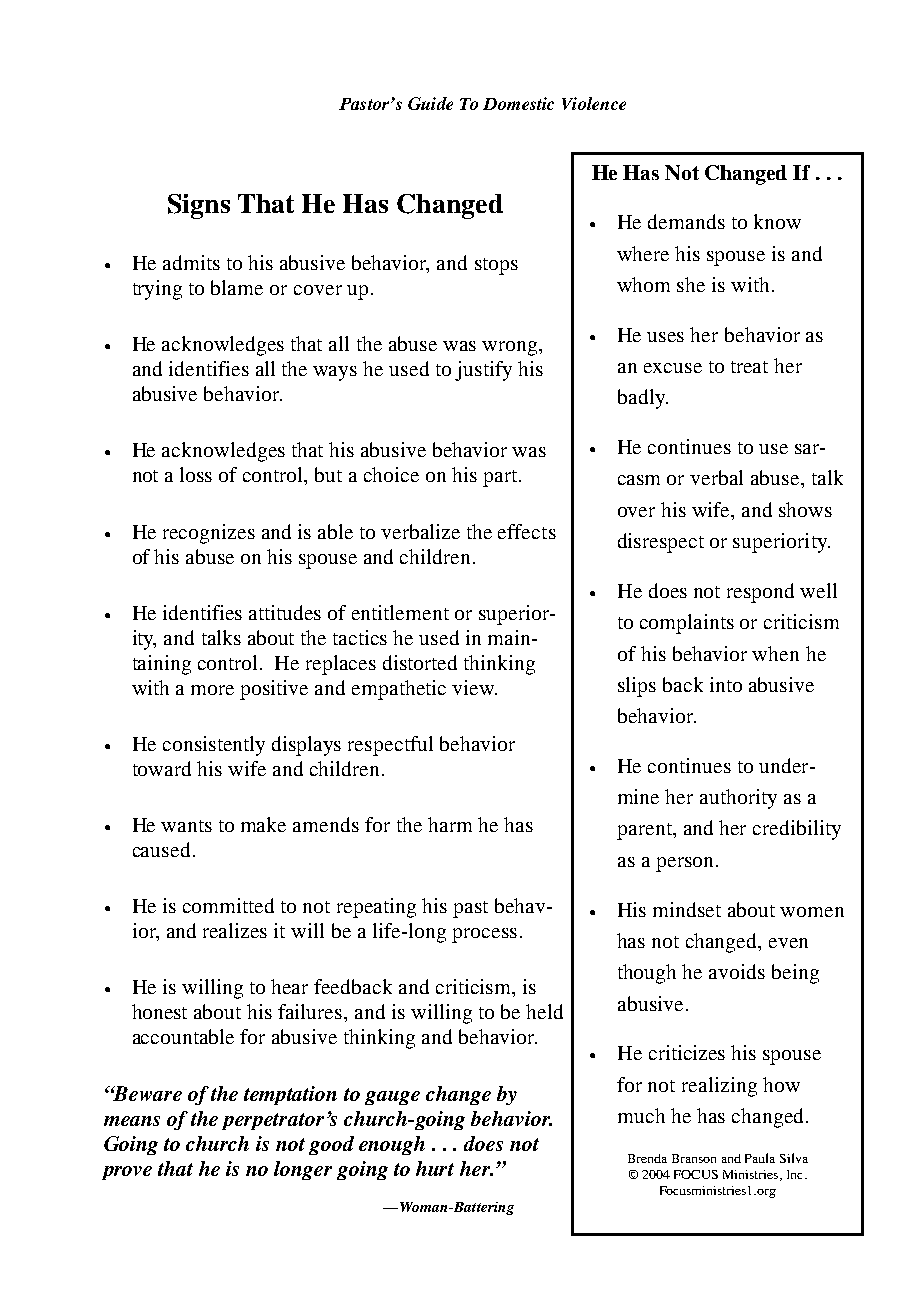  What do you see at coordinates (686, 221) in the document?
I see `demands` at bounding box center [686, 221].
